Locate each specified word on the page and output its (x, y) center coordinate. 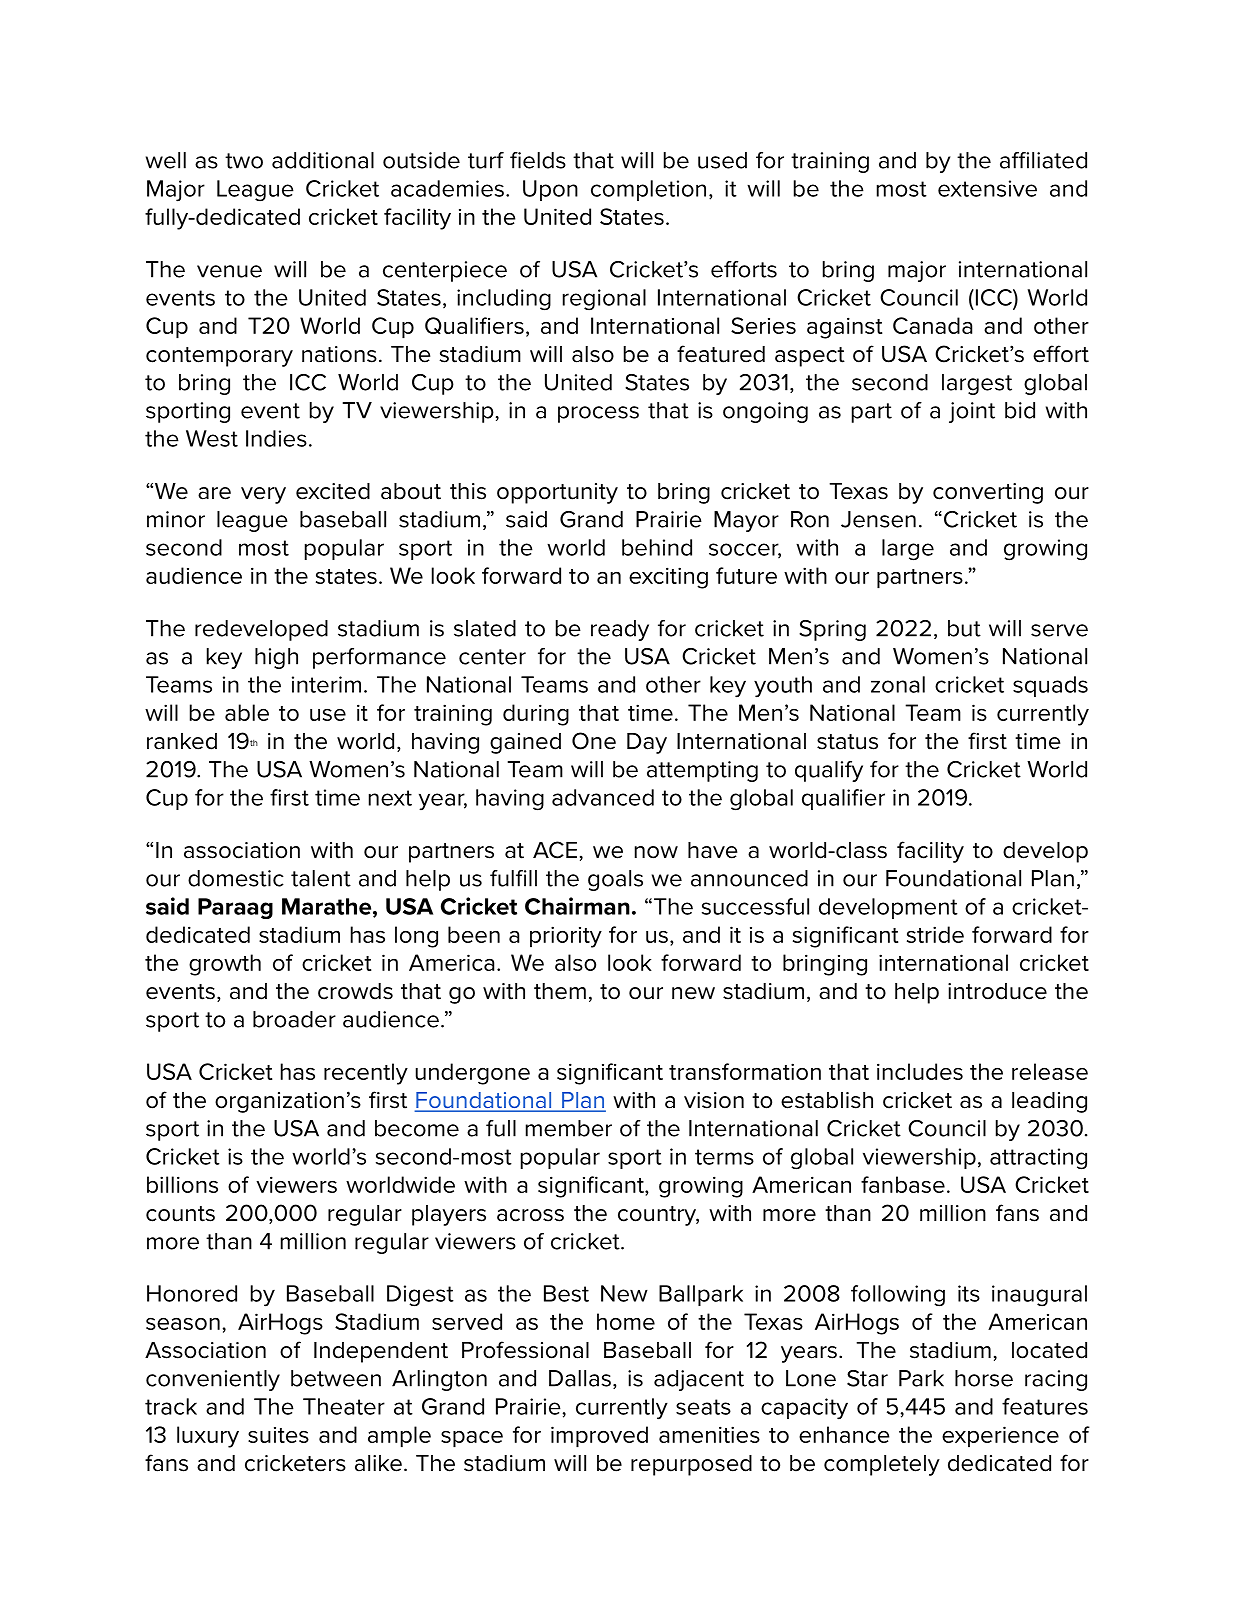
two (244, 161)
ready (620, 630)
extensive (987, 188)
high (276, 658)
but (964, 628)
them (560, 991)
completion (648, 190)
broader (294, 1019)
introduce (997, 991)
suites (278, 1435)
